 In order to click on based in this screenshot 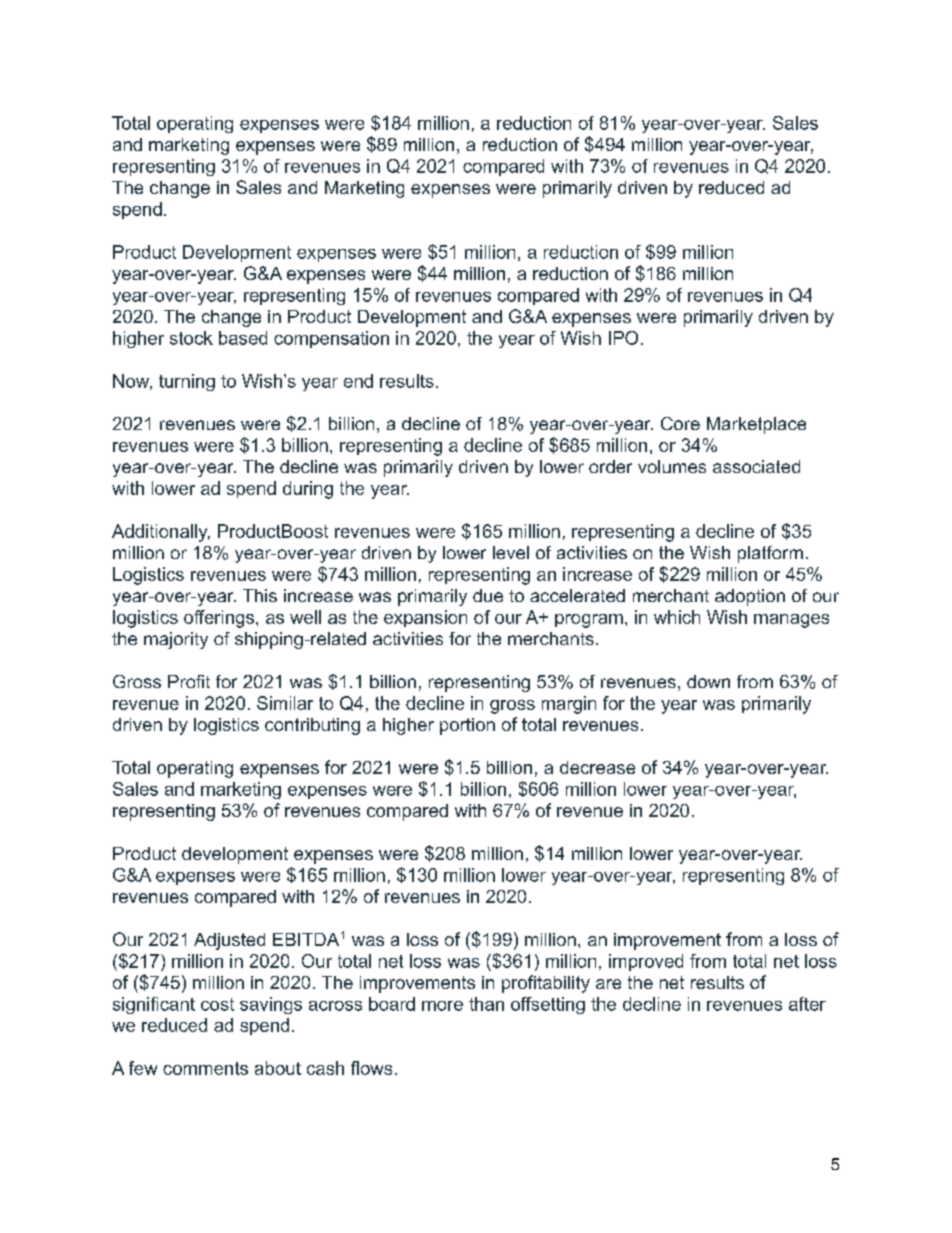, I will do `click(243, 338)`.
